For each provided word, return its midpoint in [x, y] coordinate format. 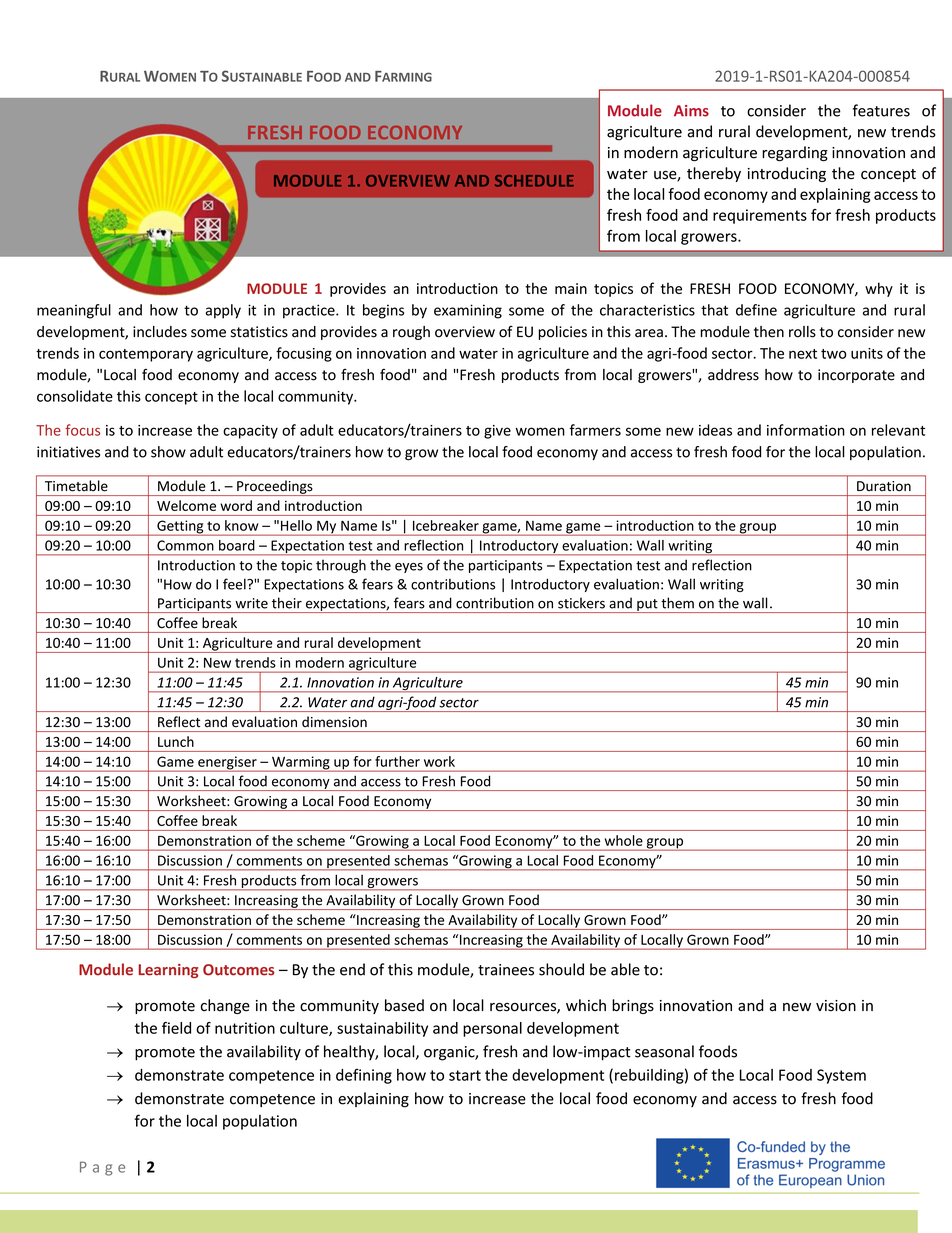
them [677, 603]
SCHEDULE [534, 181]
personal [492, 1029]
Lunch [176, 741]
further [397, 761]
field [176, 1028]
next [803, 354]
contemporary [146, 355]
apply [223, 311]
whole [624, 840]
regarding [795, 154]
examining [468, 311]
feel [235, 584]
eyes [409, 568]
